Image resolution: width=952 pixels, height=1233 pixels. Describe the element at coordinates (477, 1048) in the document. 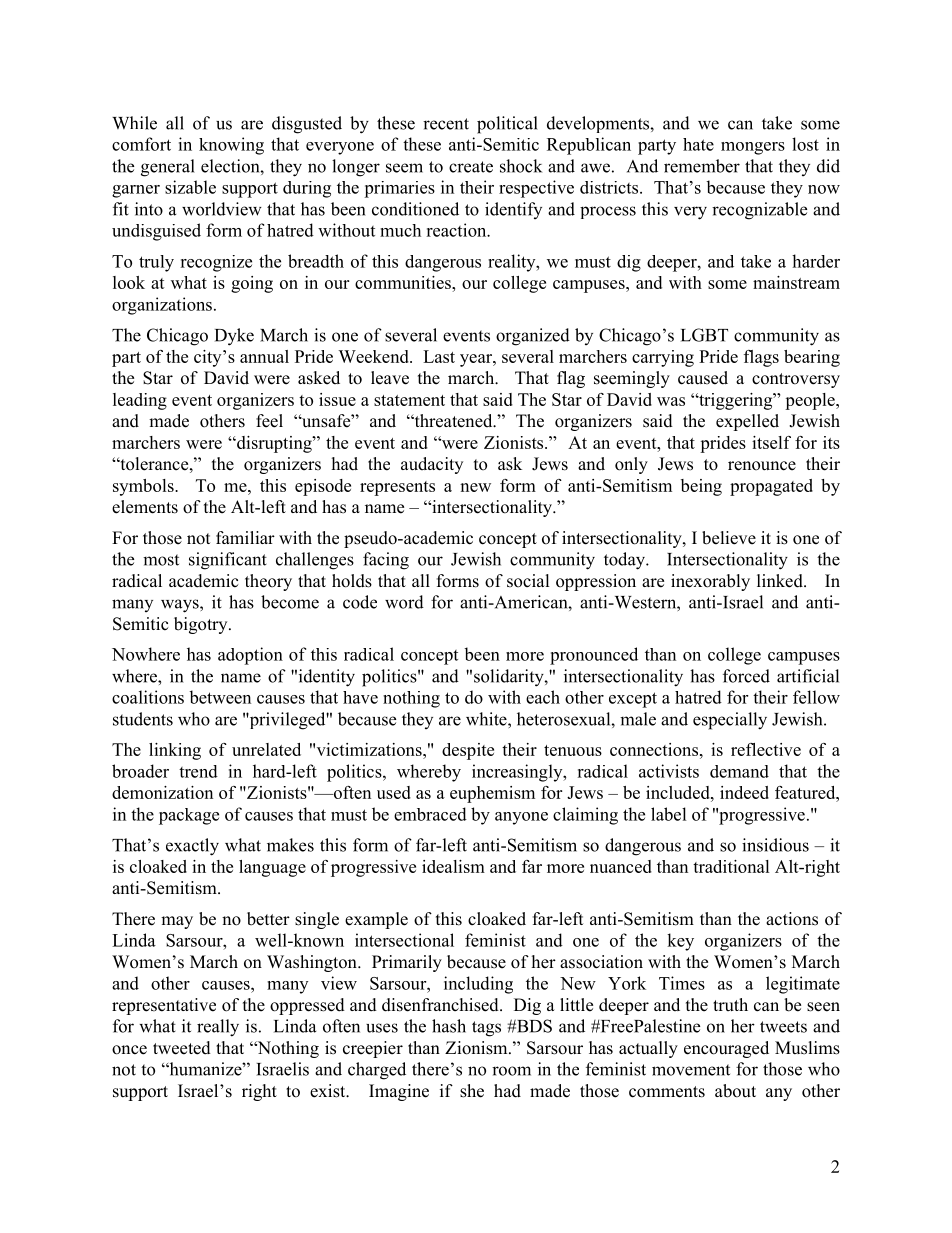

I see `Zionism` at that location.
